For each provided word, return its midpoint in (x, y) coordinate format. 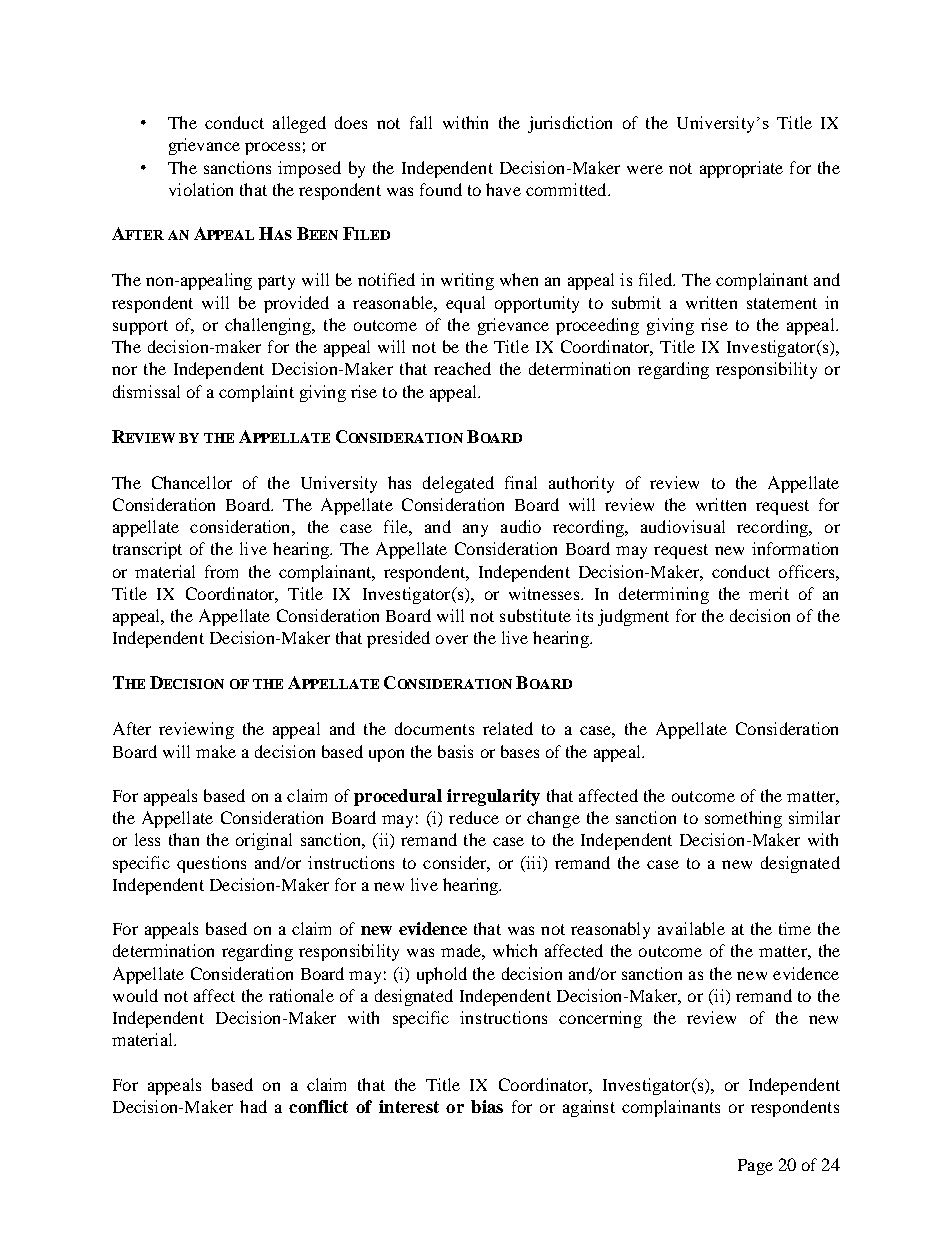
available (691, 928)
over (452, 639)
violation (201, 189)
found (441, 189)
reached (462, 368)
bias (487, 1106)
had (253, 1106)
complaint (256, 393)
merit (769, 593)
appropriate (741, 169)
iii (534, 862)
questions (211, 864)
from (221, 571)
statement (782, 303)
